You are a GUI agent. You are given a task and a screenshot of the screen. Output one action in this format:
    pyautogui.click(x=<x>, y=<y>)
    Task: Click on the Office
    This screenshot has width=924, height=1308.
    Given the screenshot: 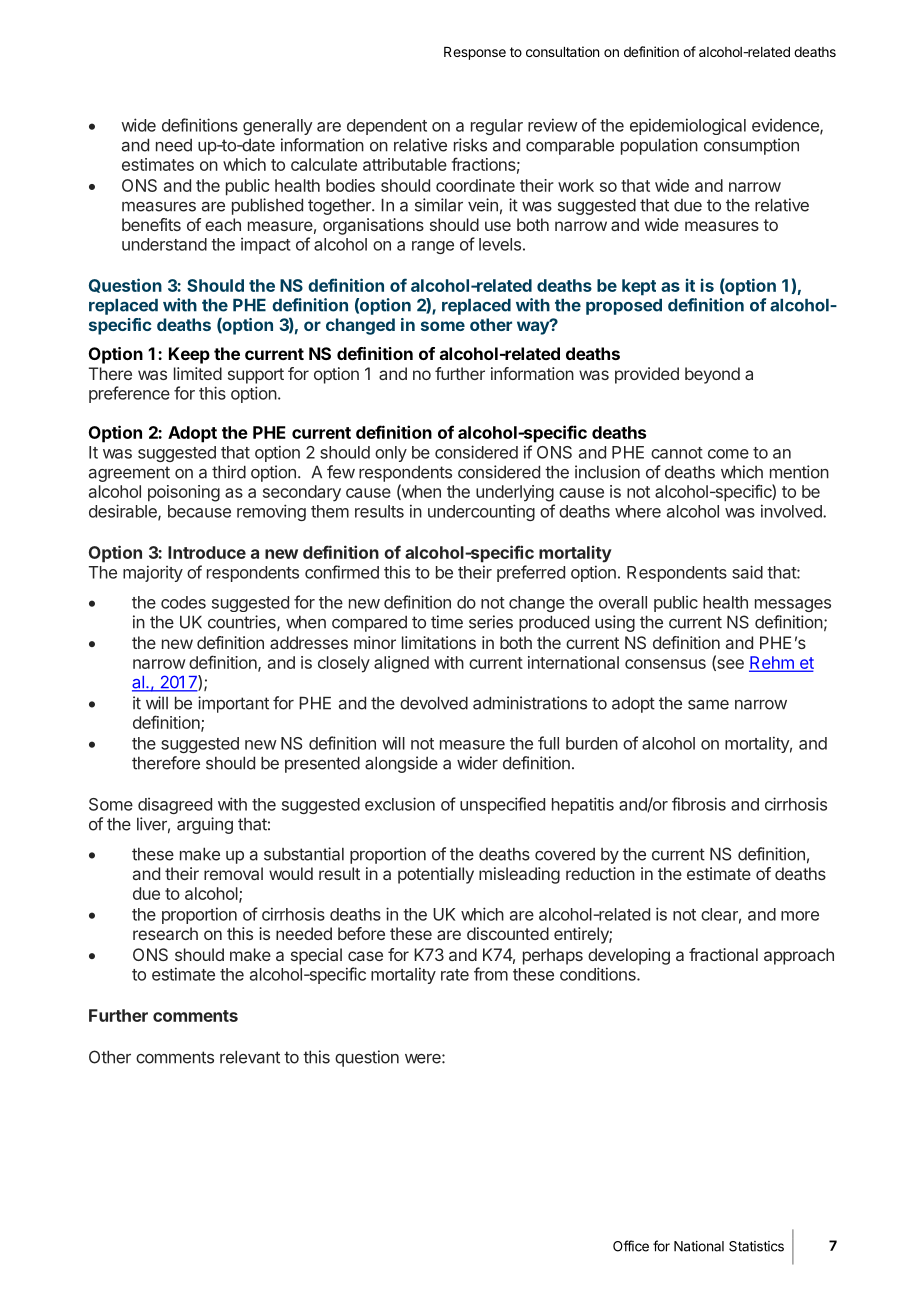 What is the action you would take?
    pyautogui.click(x=631, y=1246)
